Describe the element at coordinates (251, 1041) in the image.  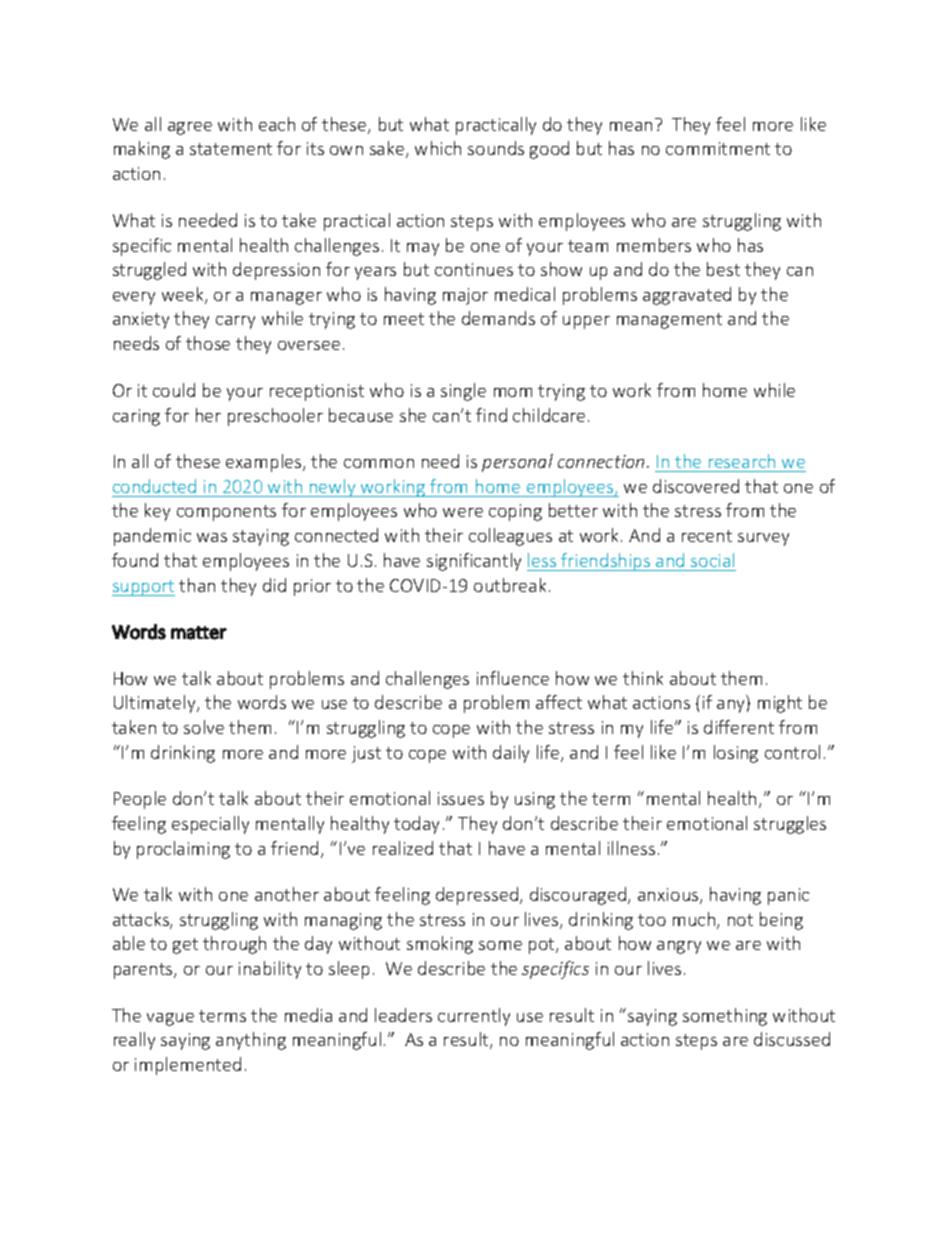
I see `anything` at that location.
